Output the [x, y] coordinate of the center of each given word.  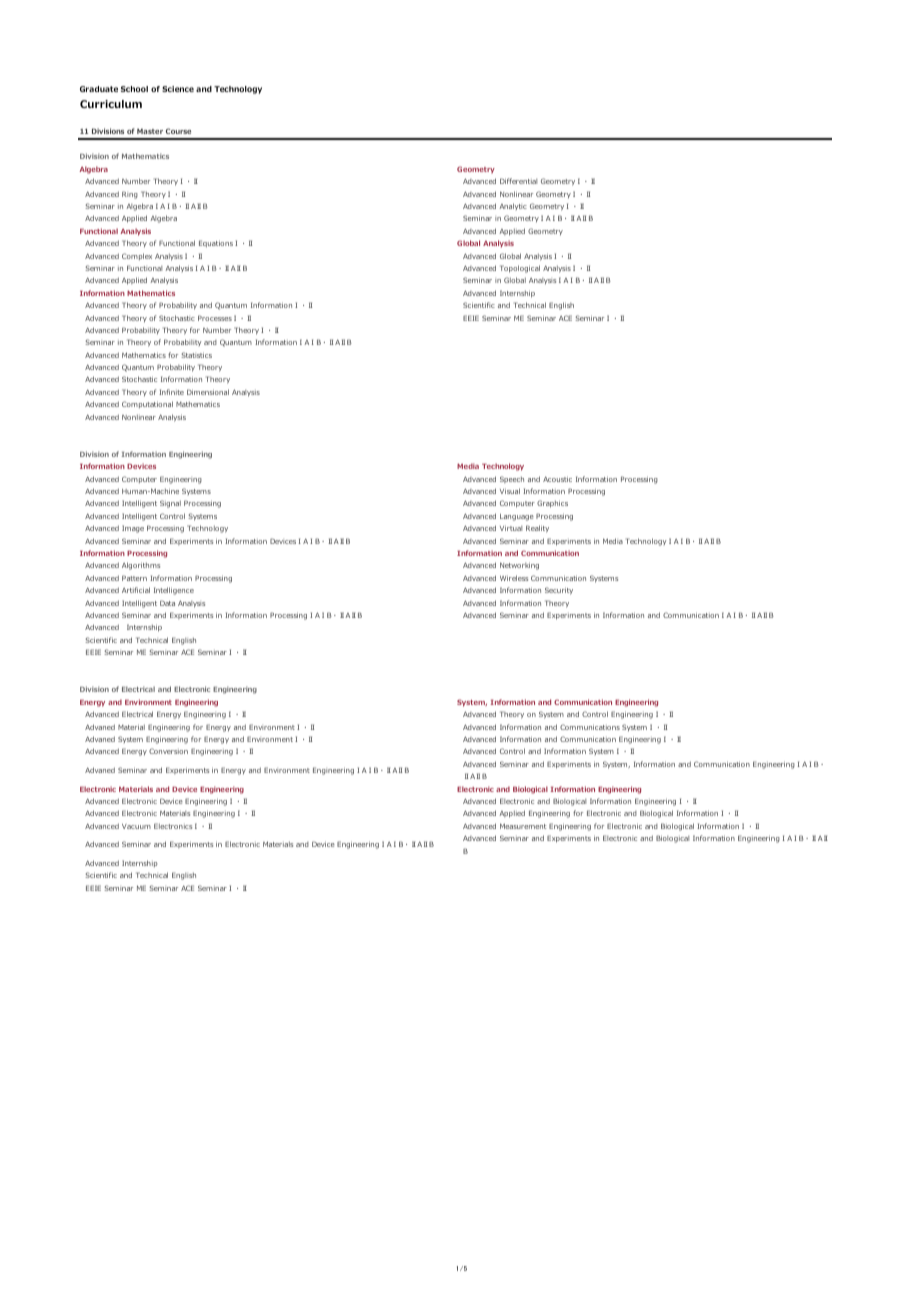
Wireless [514, 578]
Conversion [168, 751]
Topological [520, 269]
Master [150, 131]
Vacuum [136, 826]
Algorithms [141, 566]
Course [178, 131]
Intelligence [174, 591]
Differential [518, 181]
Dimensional [208, 392]
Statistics [196, 355]
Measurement [523, 826]
